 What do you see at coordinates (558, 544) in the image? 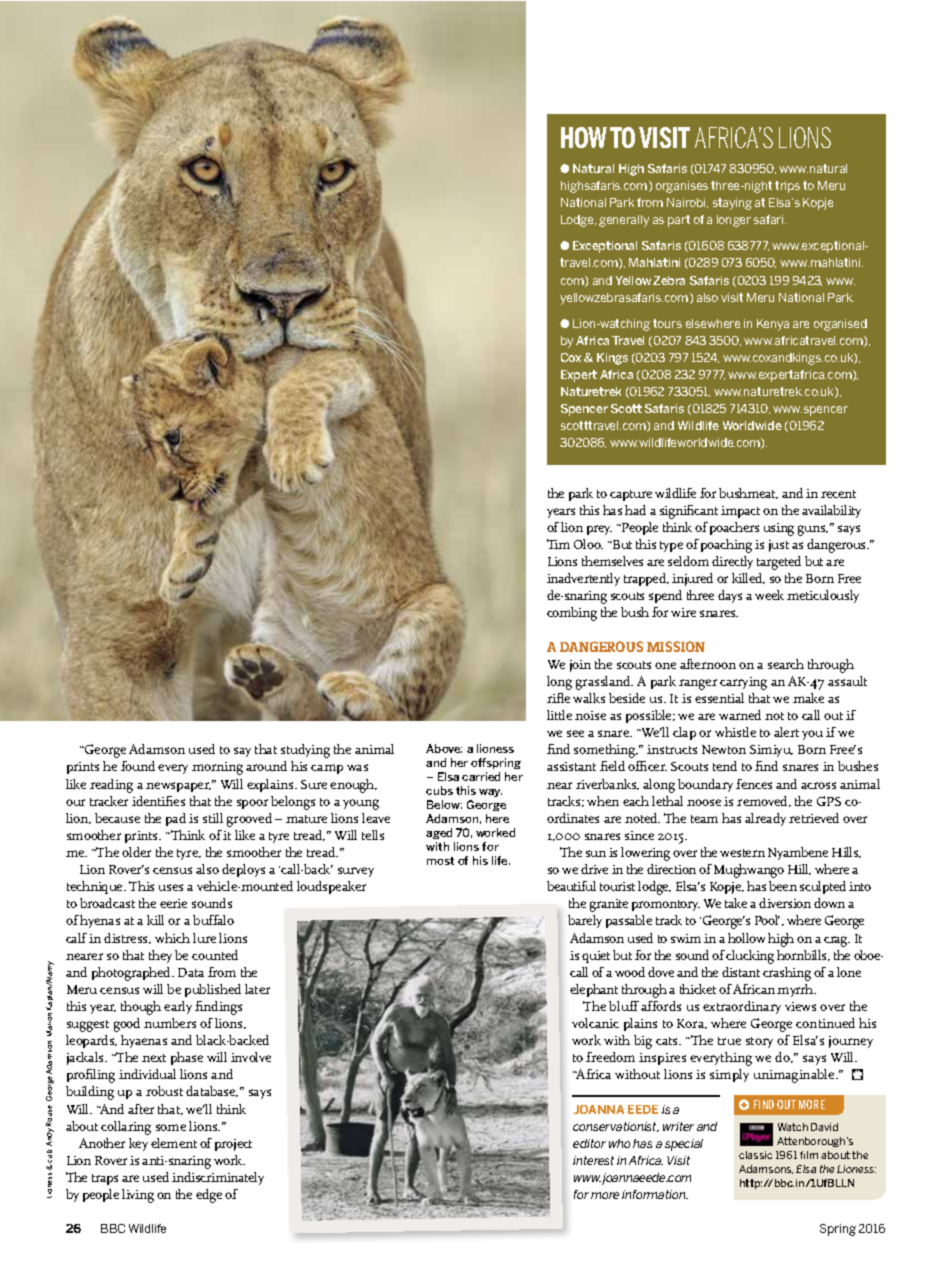
I see `Tim` at bounding box center [558, 544].
